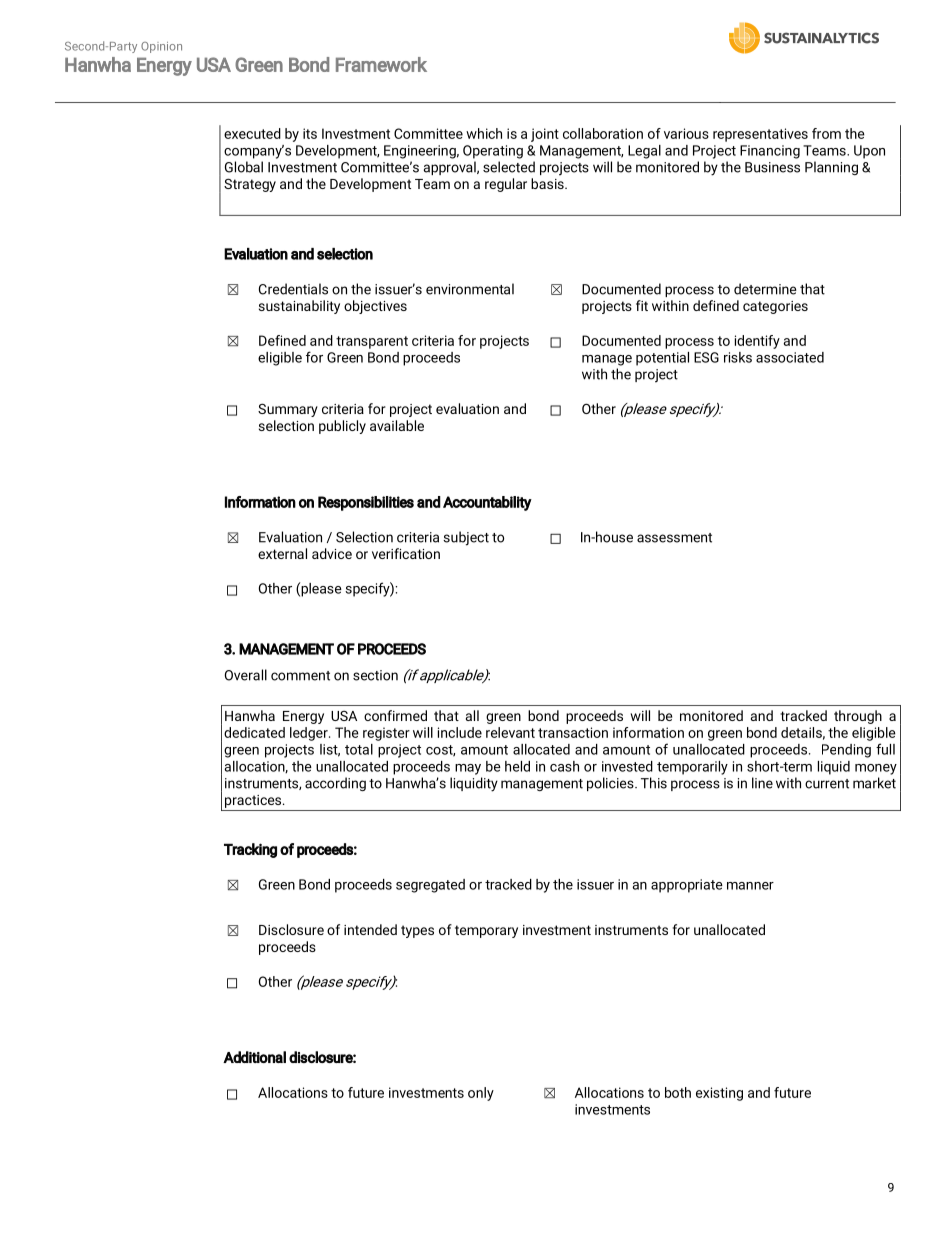  What do you see at coordinates (293, 289) in the document?
I see `Credentials` at bounding box center [293, 289].
